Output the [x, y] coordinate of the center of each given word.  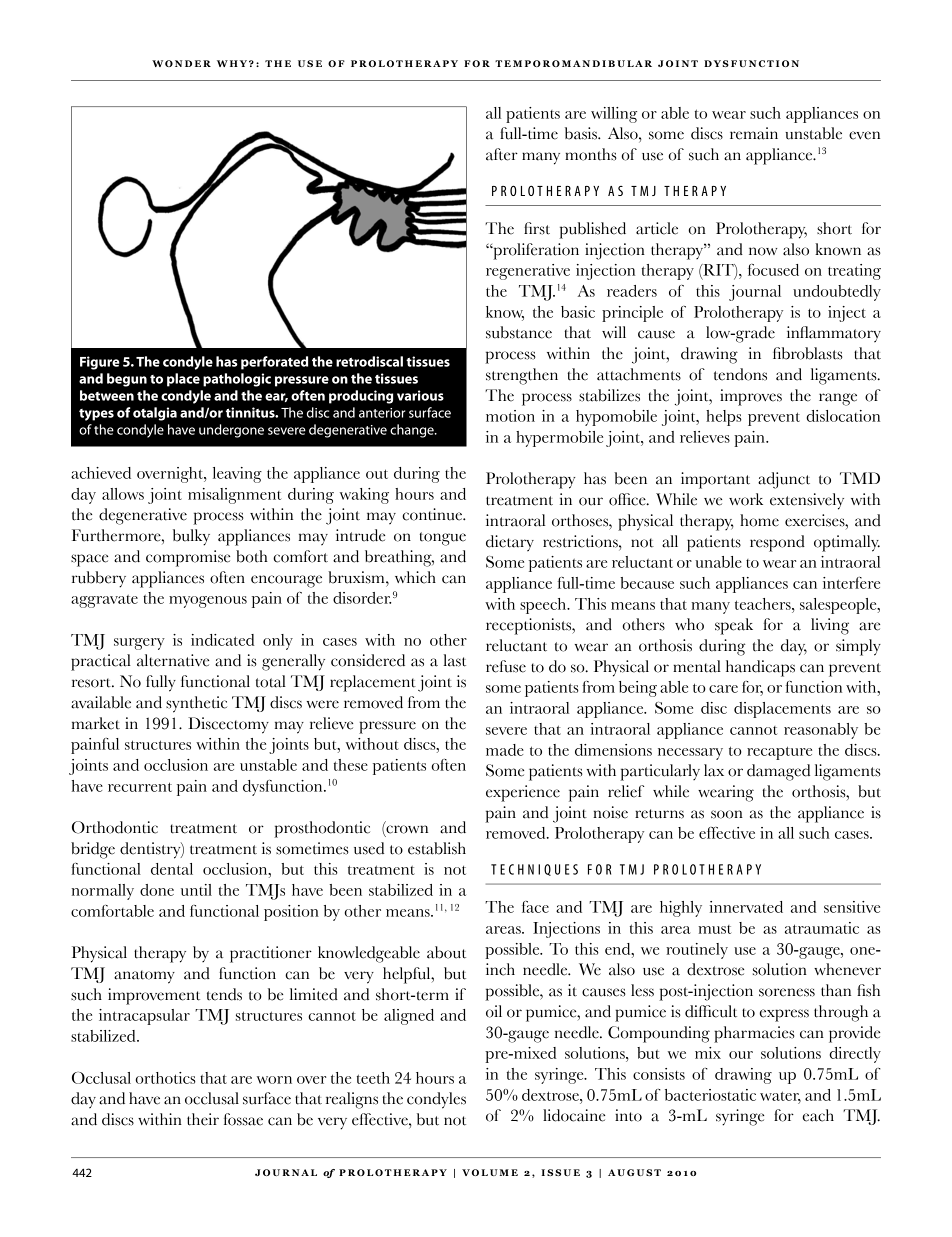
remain [754, 133]
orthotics [166, 1078]
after [502, 154]
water [780, 1097]
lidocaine [574, 1115]
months [591, 154]
